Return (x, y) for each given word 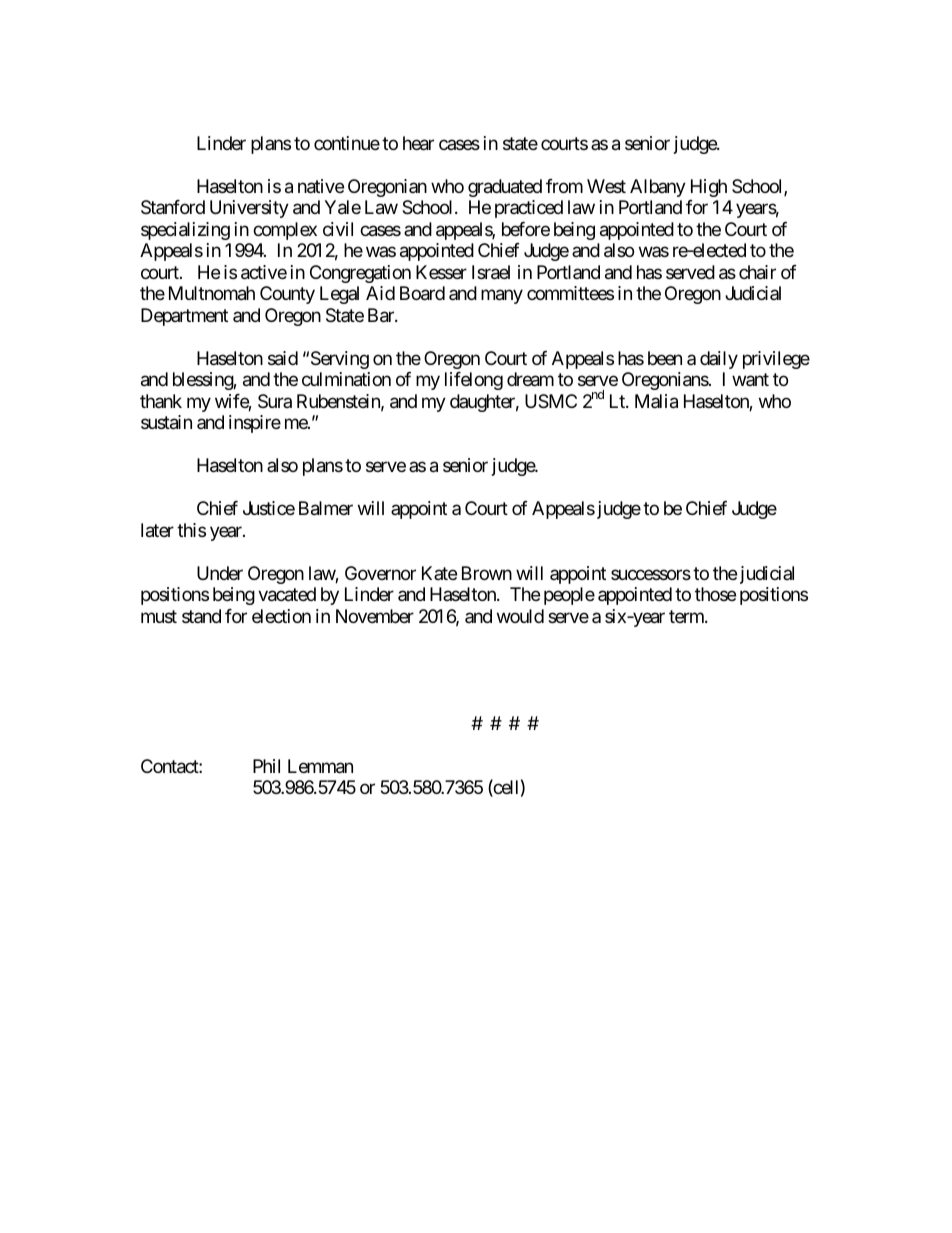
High (709, 188)
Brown (487, 573)
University (249, 209)
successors (651, 574)
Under (220, 573)
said (283, 358)
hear (418, 143)
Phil (266, 766)
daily (719, 360)
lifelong (474, 381)
